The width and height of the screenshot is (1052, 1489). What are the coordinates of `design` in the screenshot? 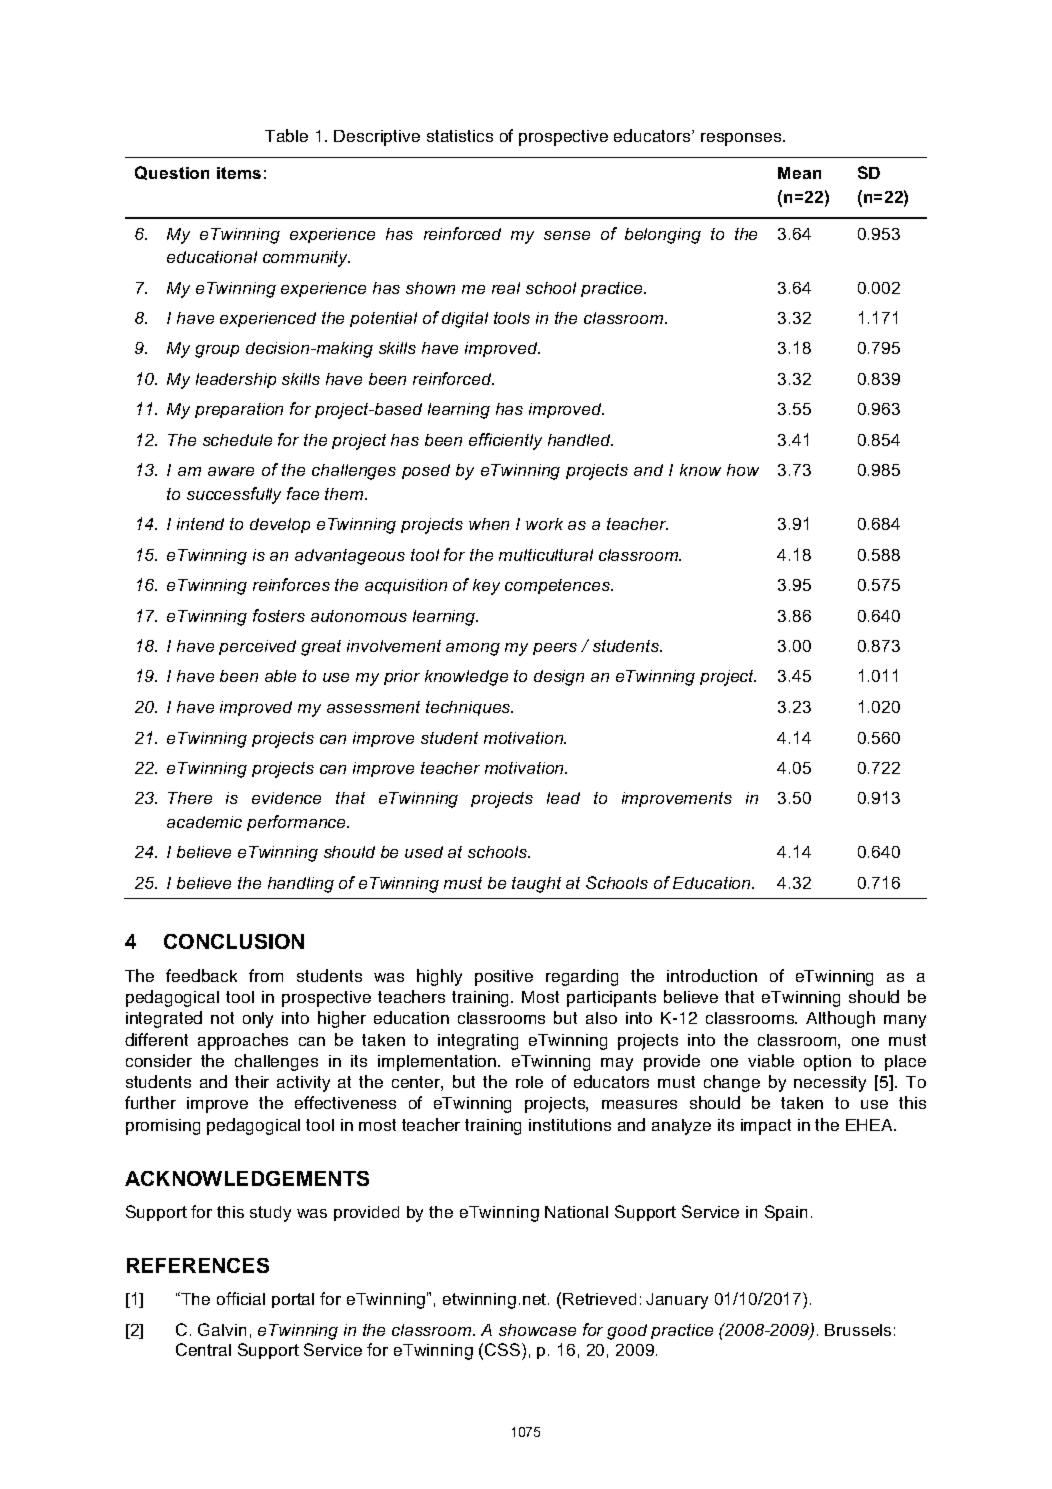 It's located at (559, 678).
